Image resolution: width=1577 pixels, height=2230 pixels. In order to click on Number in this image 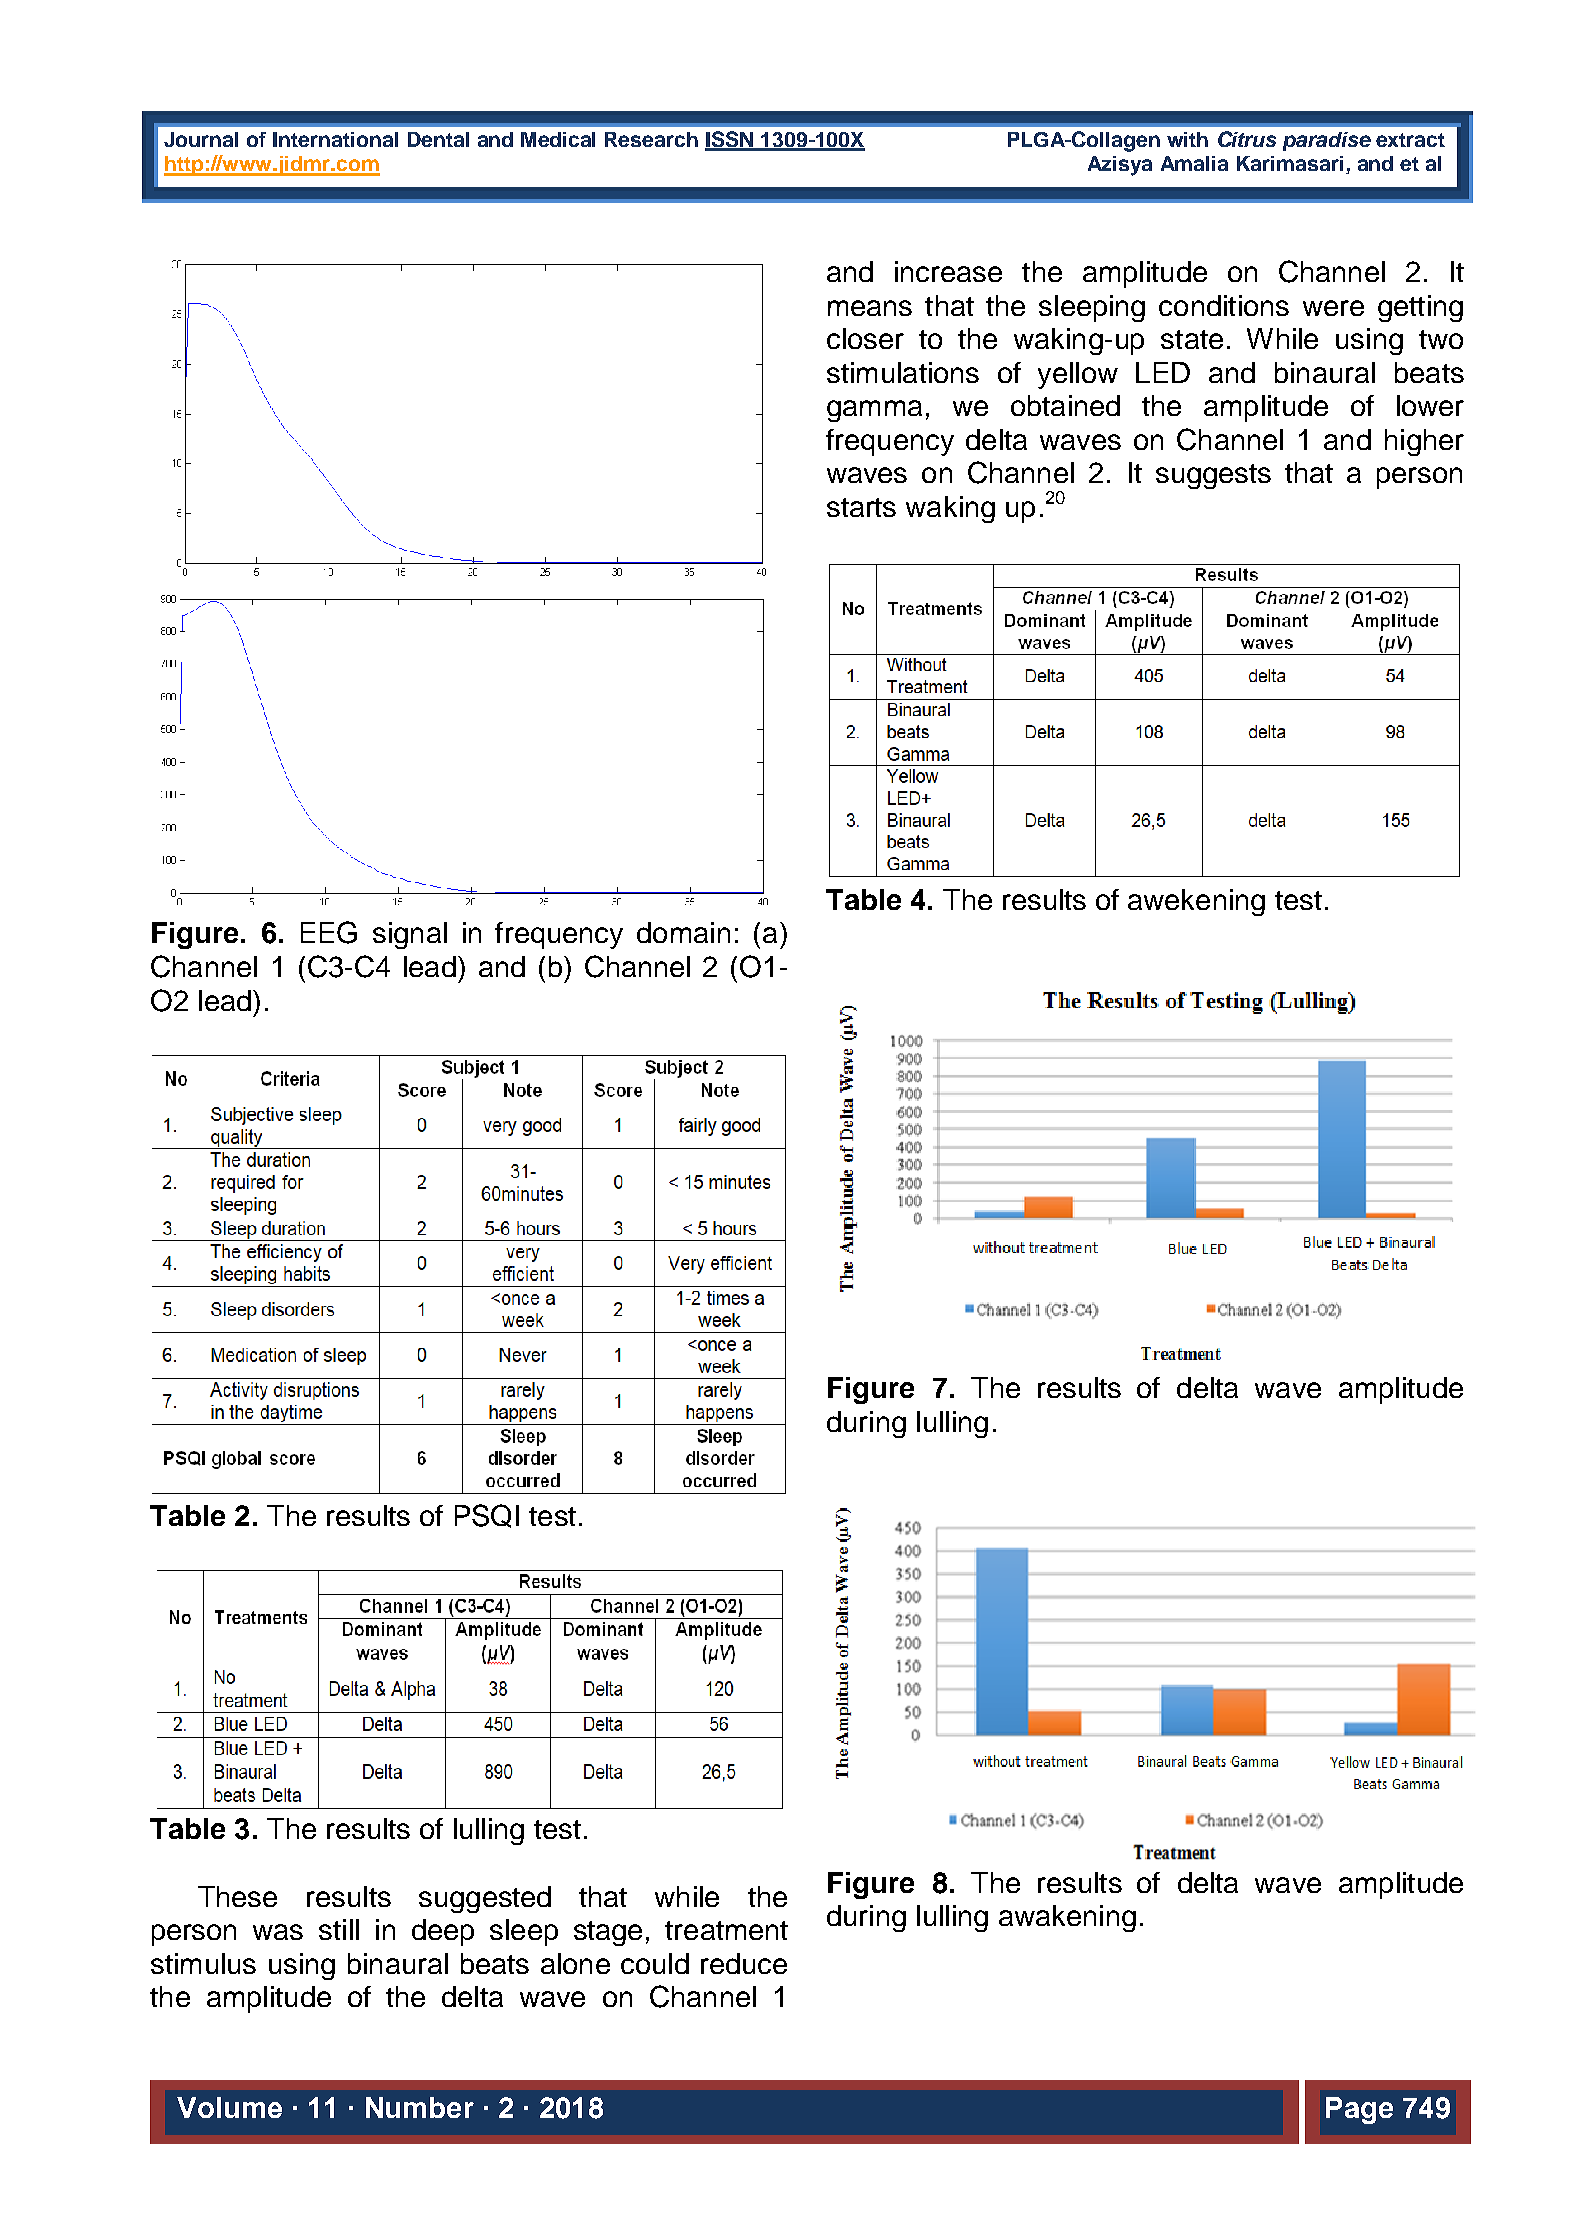, I will do `click(420, 2107)`.
